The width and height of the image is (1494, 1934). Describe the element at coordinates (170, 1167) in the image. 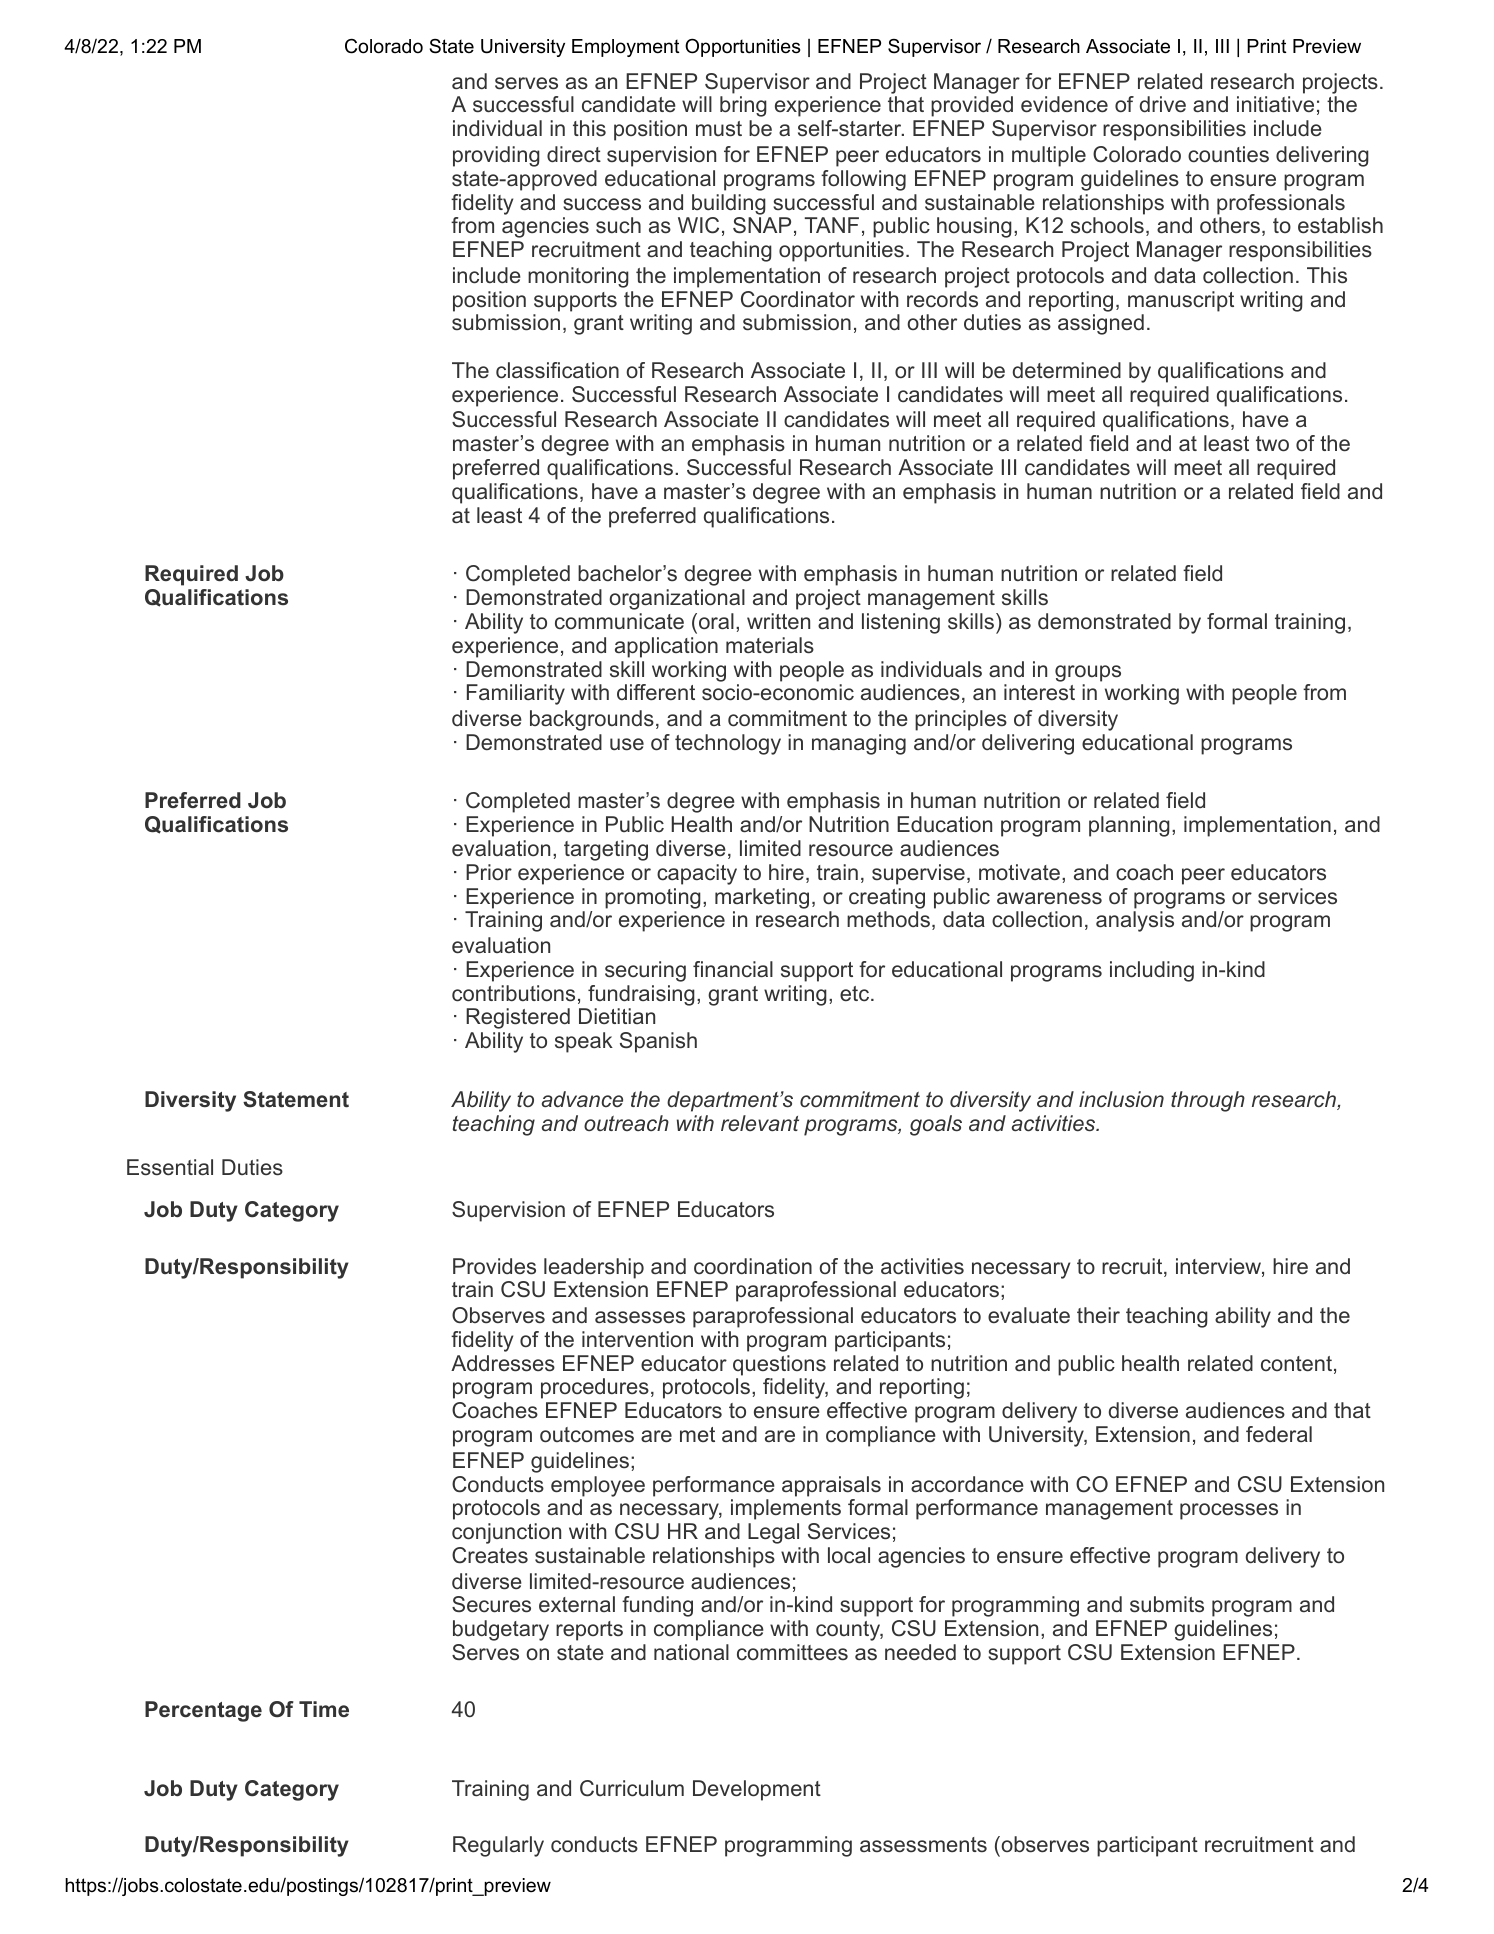

I see `Essential` at that location.
